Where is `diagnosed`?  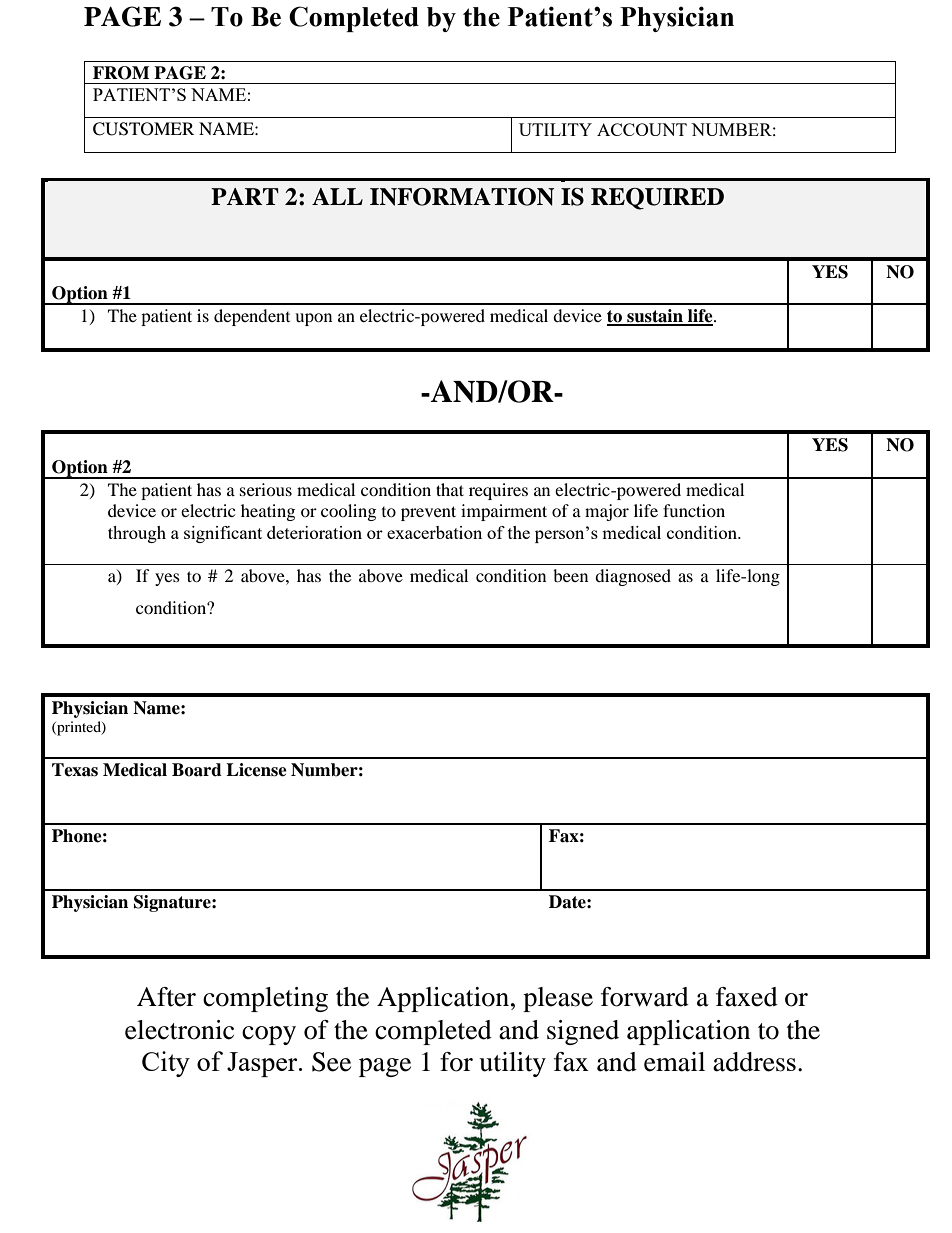
diagnosed is located at coordinates (633, 577).
